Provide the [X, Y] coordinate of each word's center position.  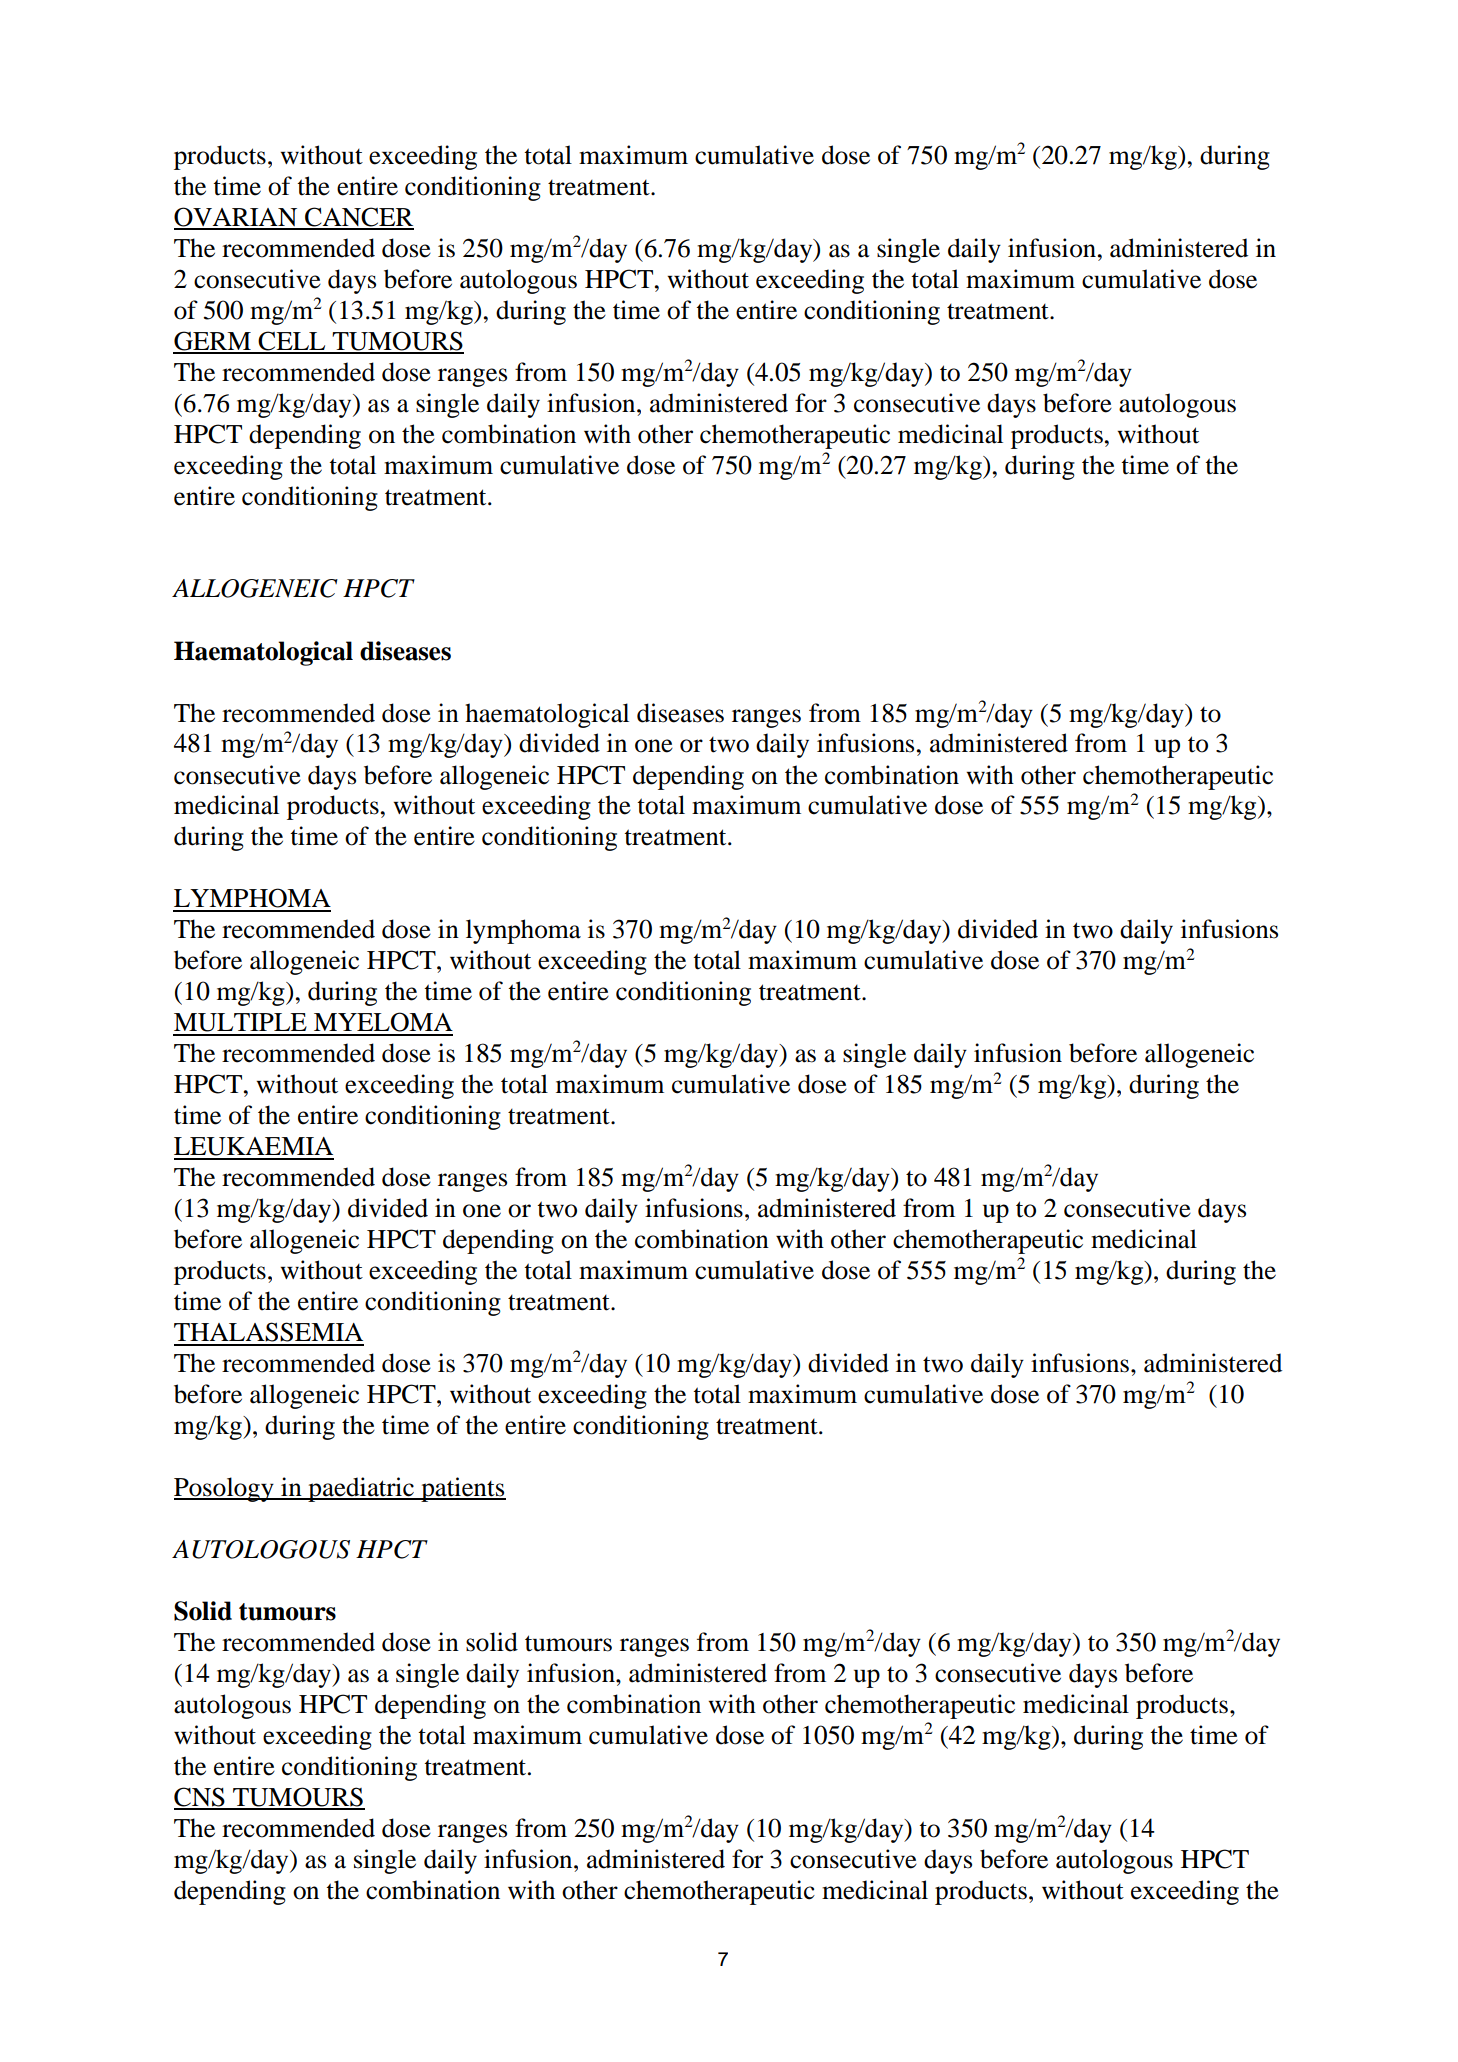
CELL [292, 342]
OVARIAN [237, 218]
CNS [200, 1798]
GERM [213, 342]
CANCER [358, 218]
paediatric [361, 1489]
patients [462, 1489]
